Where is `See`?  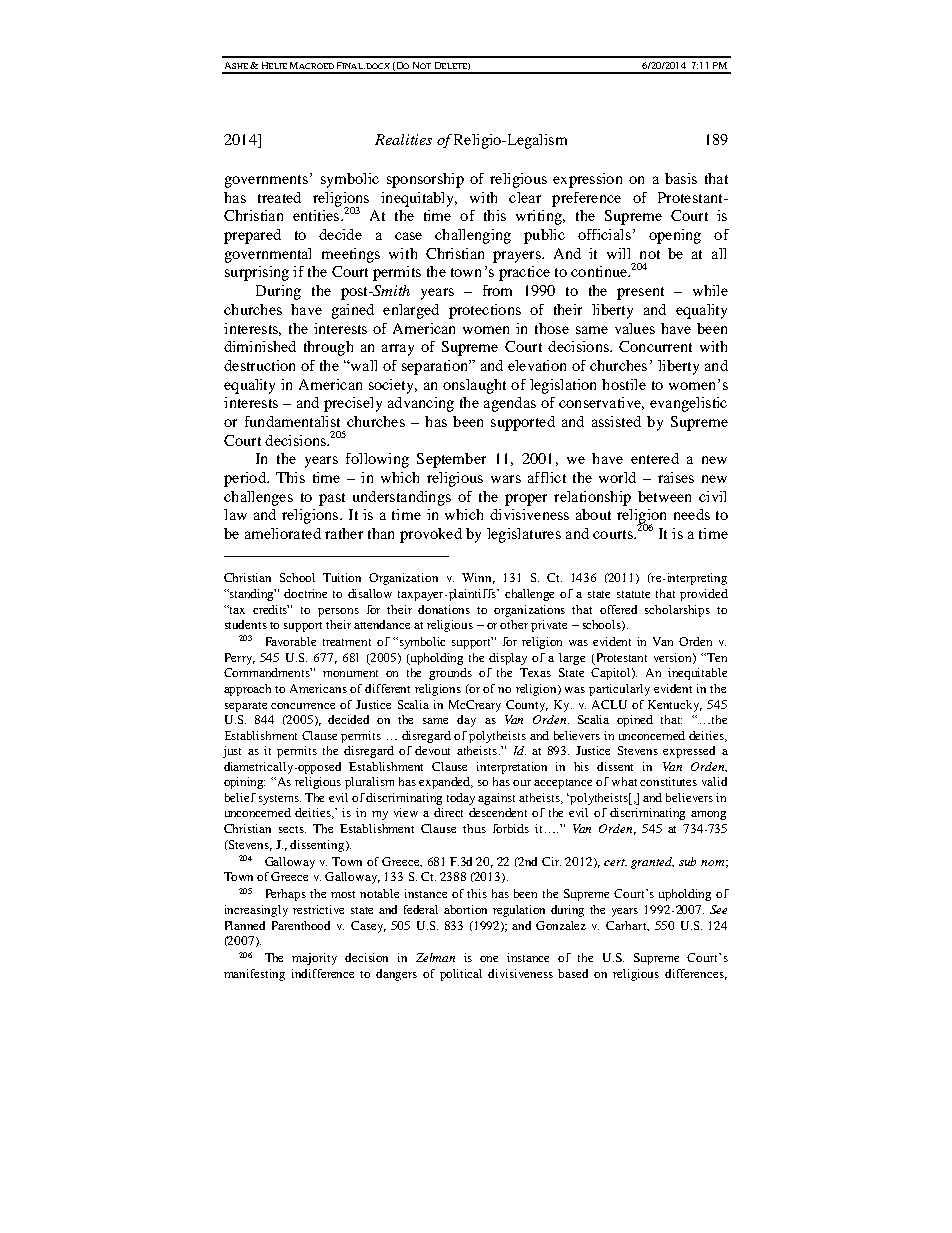 See is located at coordinates (718, 909).
